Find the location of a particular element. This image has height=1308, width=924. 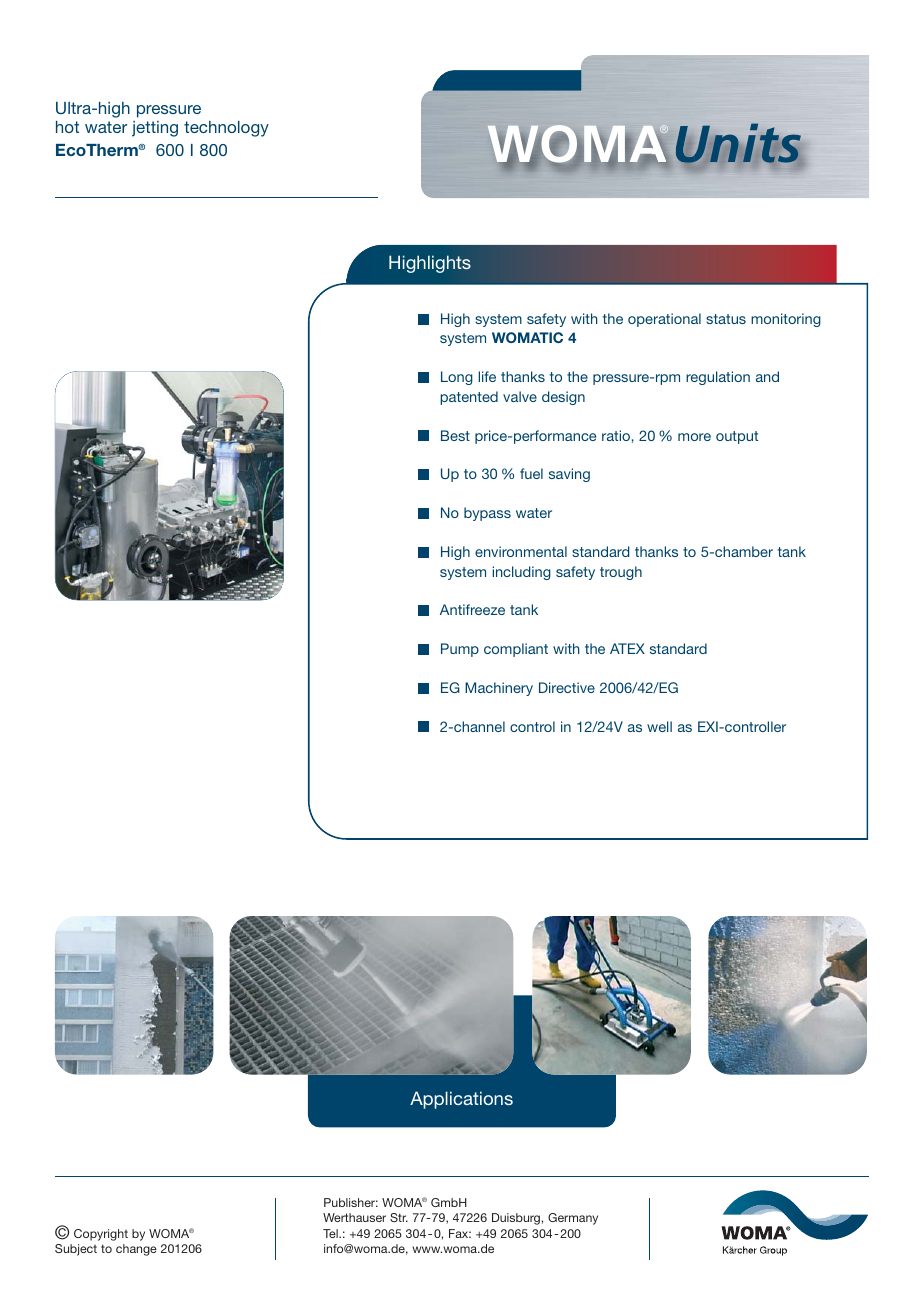

more is located at coordinates (694, 437).
